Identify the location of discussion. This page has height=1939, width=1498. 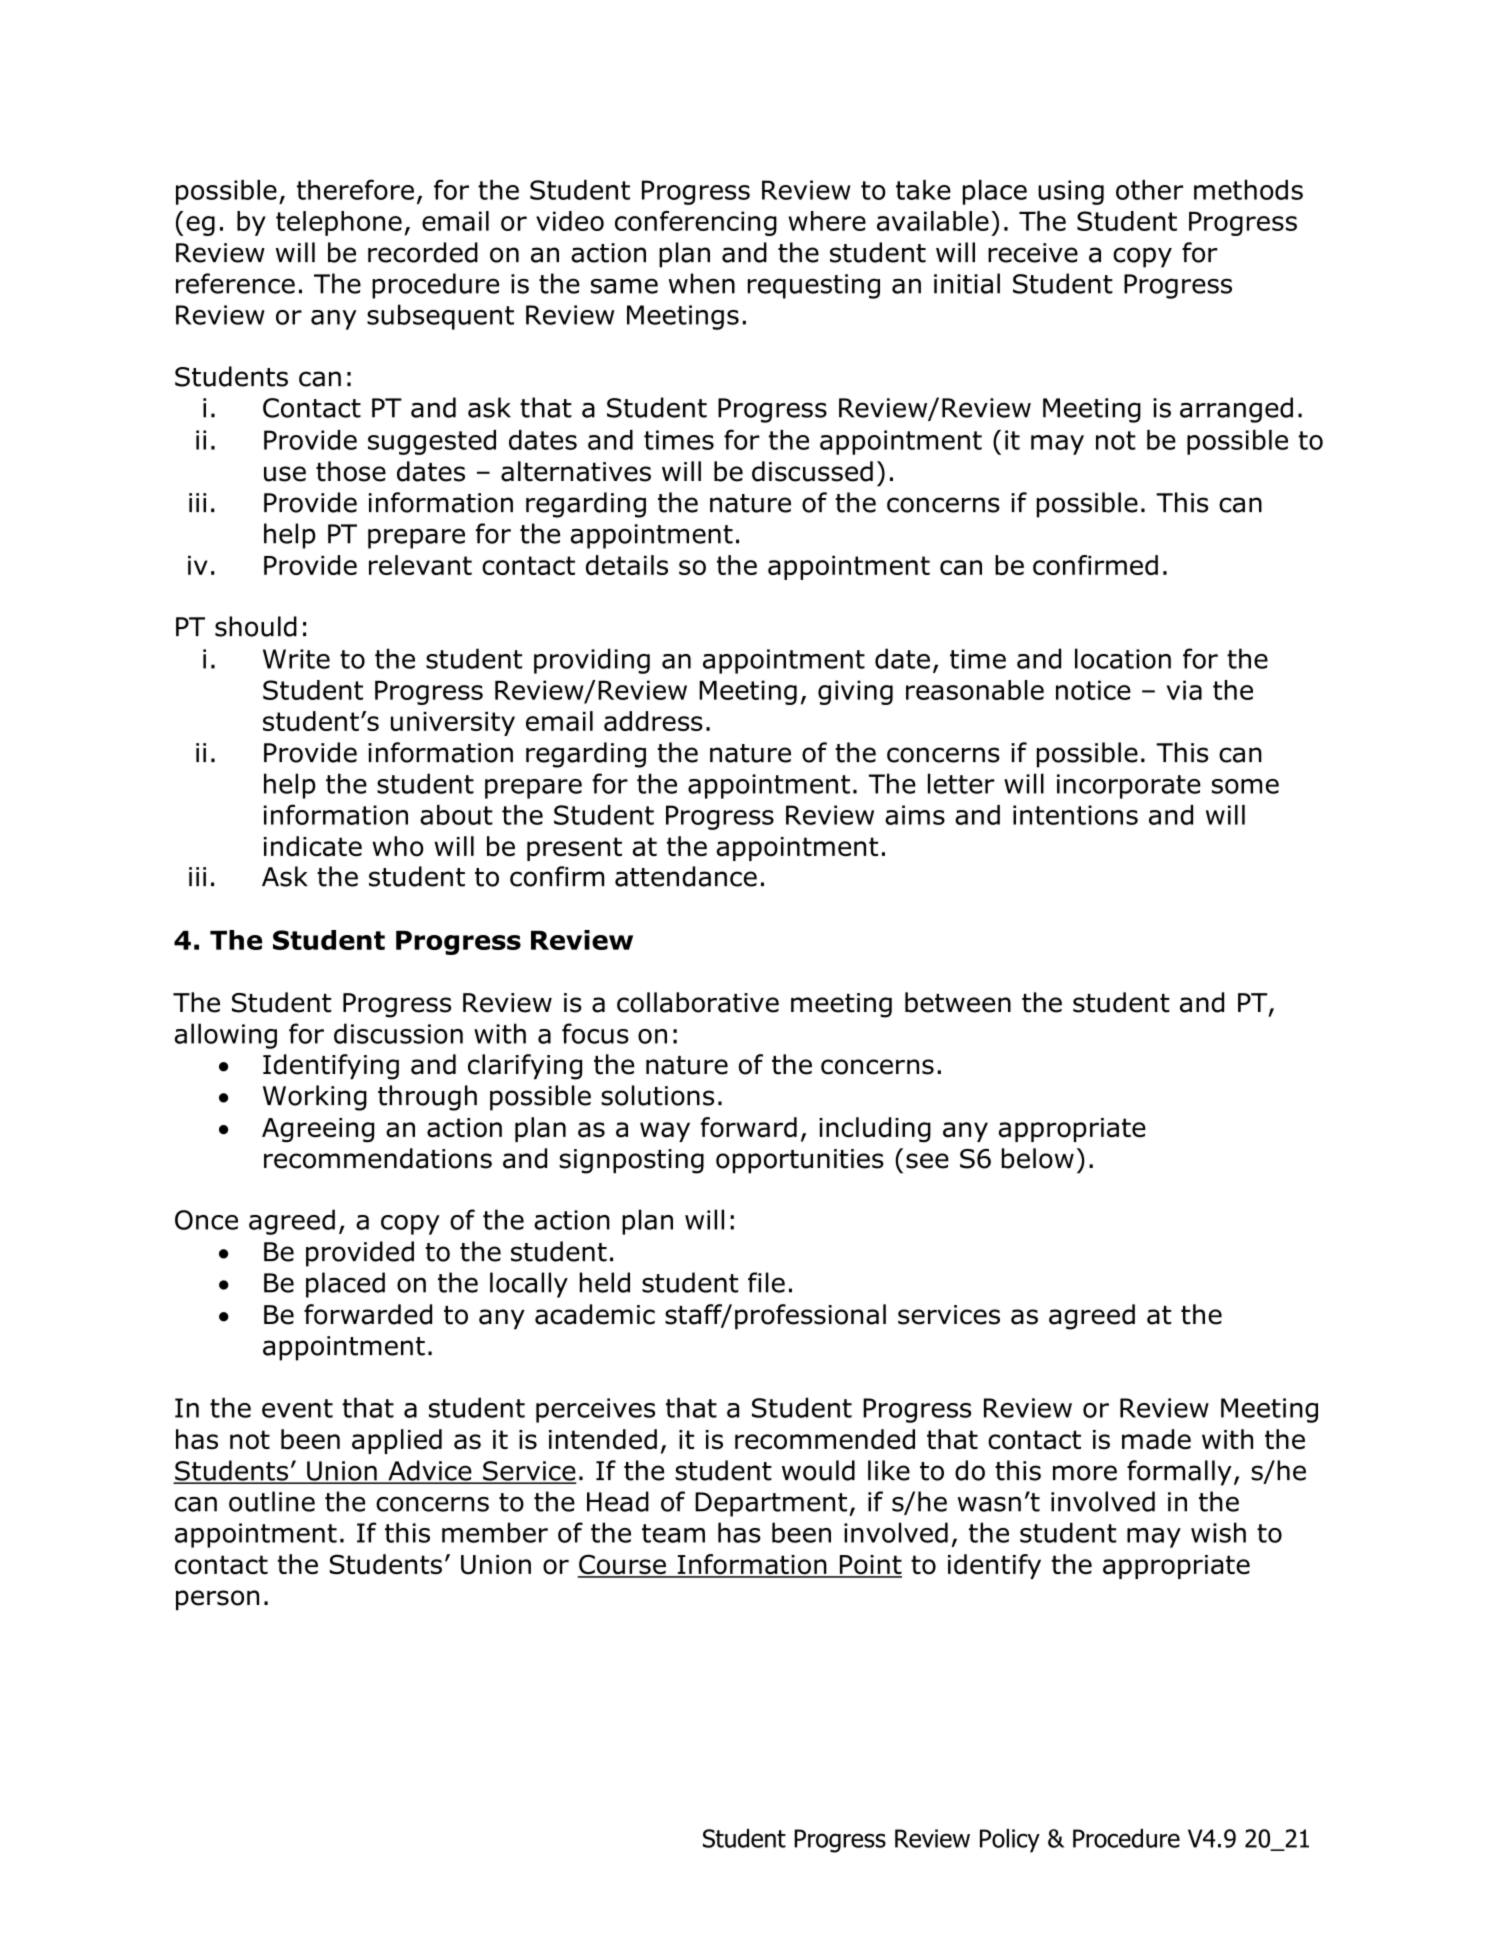
(398, 1033).
